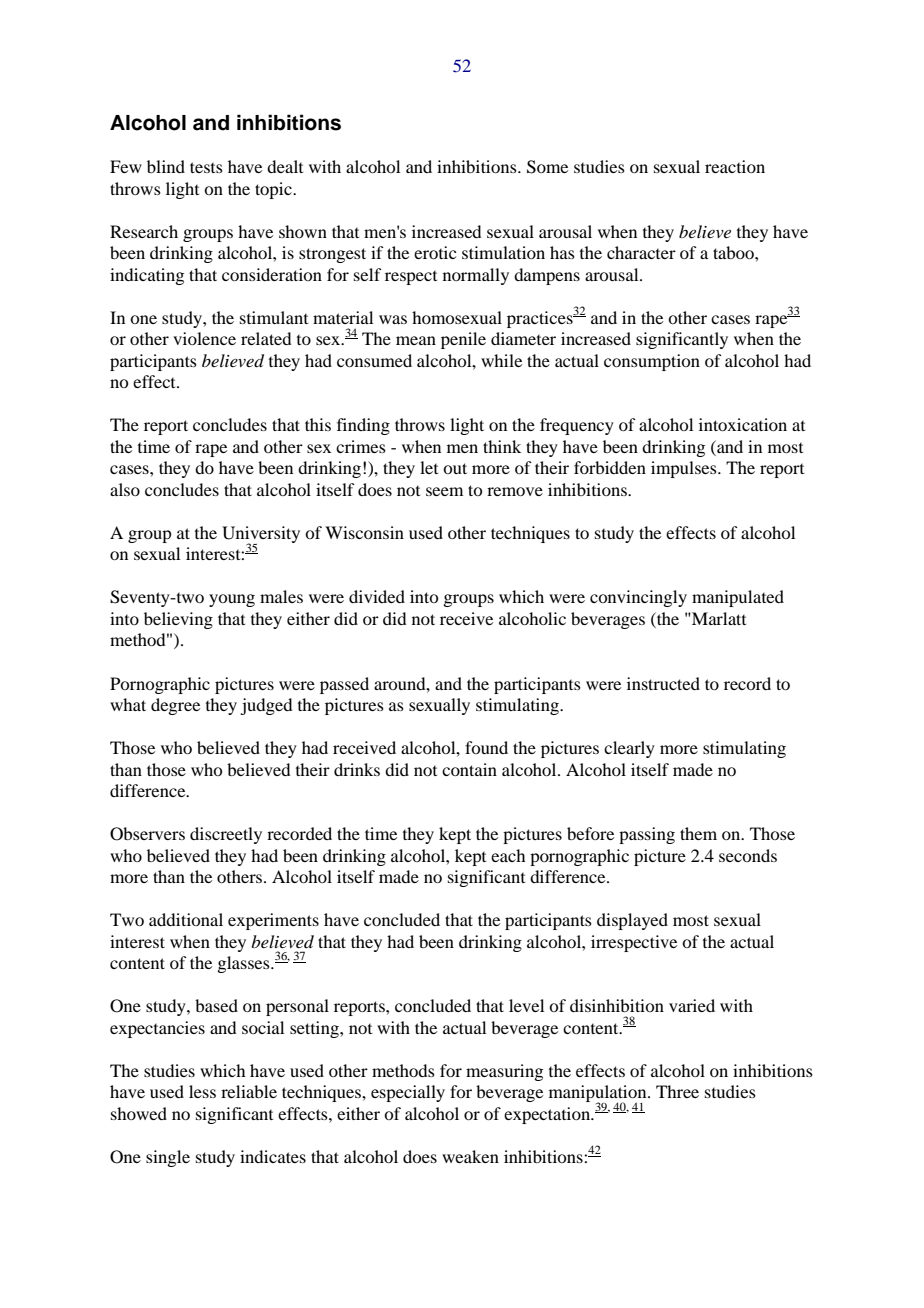  Describe the element at coordinates (435, 252) in the image. I see `erotic` at that location.
